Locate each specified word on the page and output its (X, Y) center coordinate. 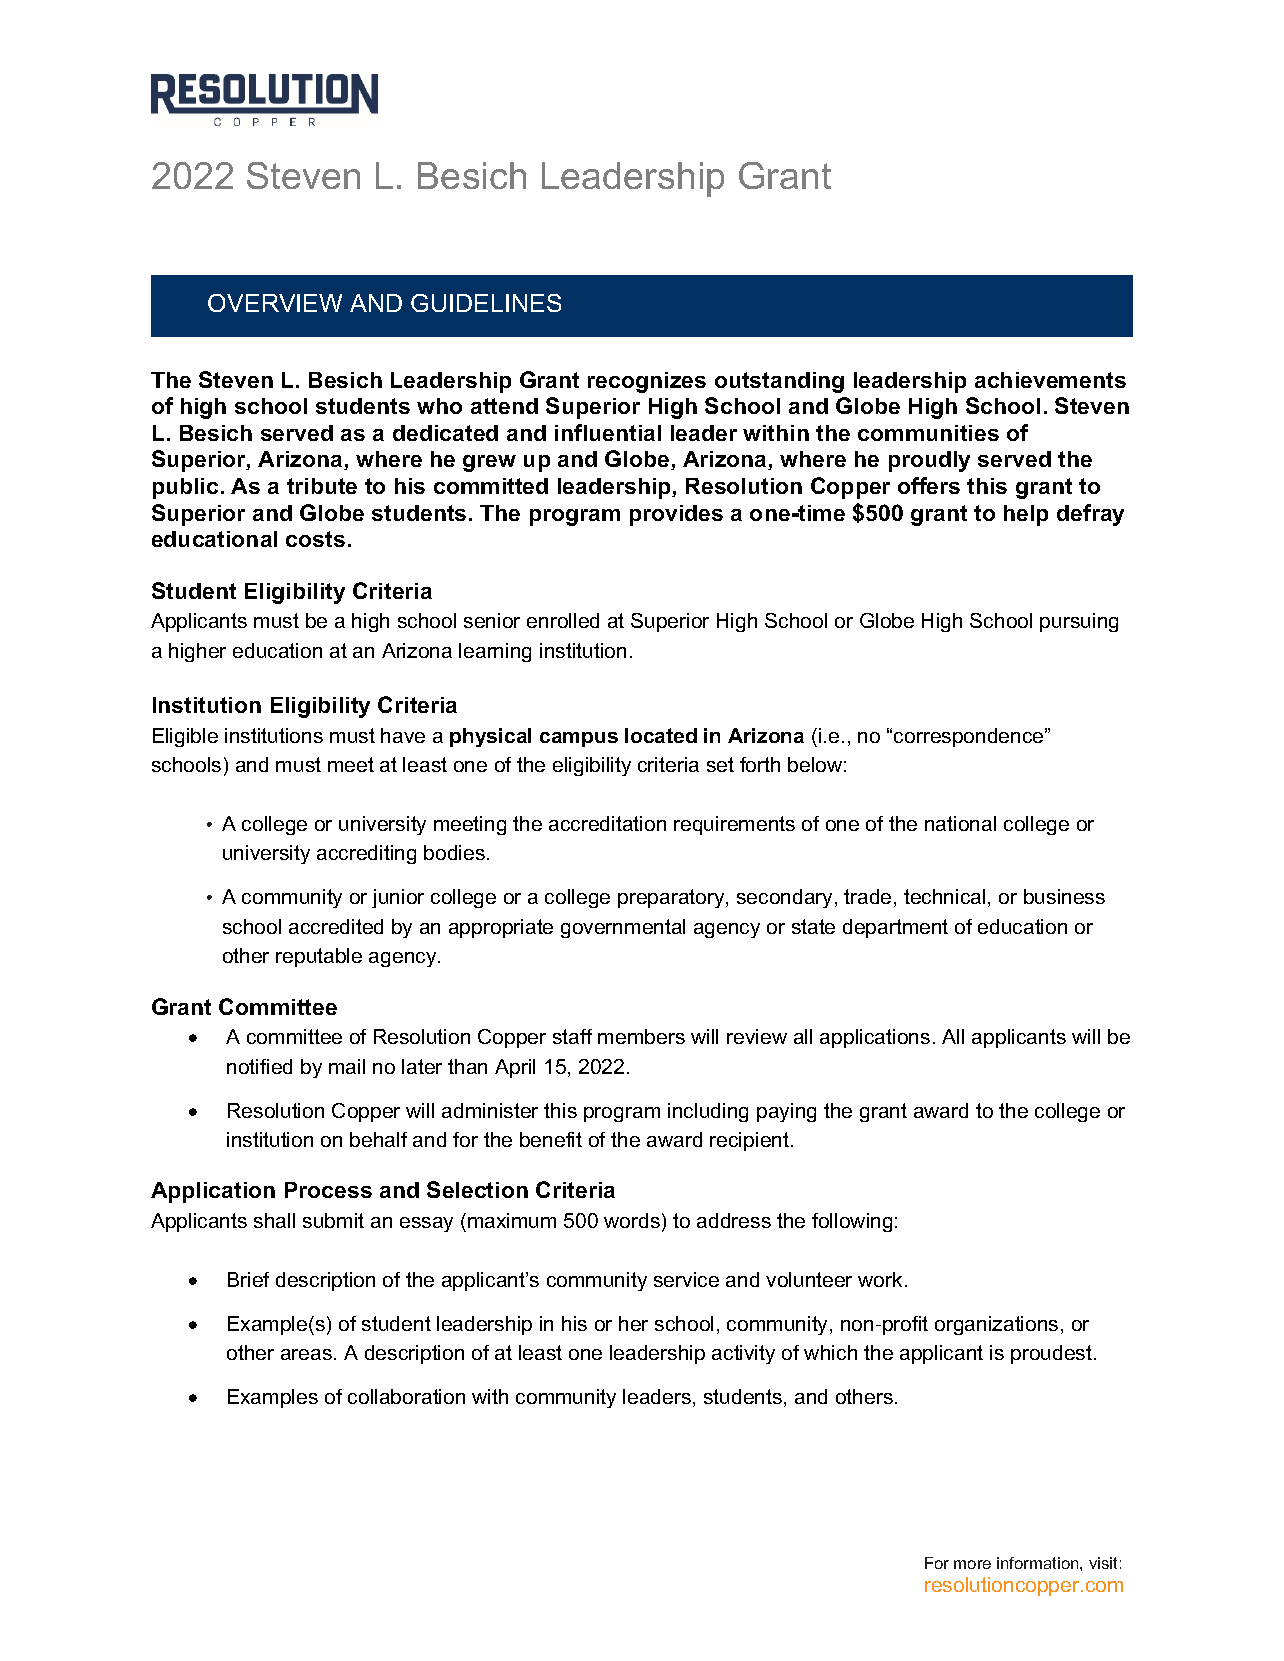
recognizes (647, 382)
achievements (1050, 380)
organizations (996, 1325)
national (960, 823)
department (895, 928)
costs (315, 539)
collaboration (406, 1396)
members (641, 1036)
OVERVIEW (275, 303)
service (686, 1279)
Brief (248, 1279)
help (1026, 515)
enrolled (563, 620)
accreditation (607, 823)
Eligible (185, 737)
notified (259, 1066)
